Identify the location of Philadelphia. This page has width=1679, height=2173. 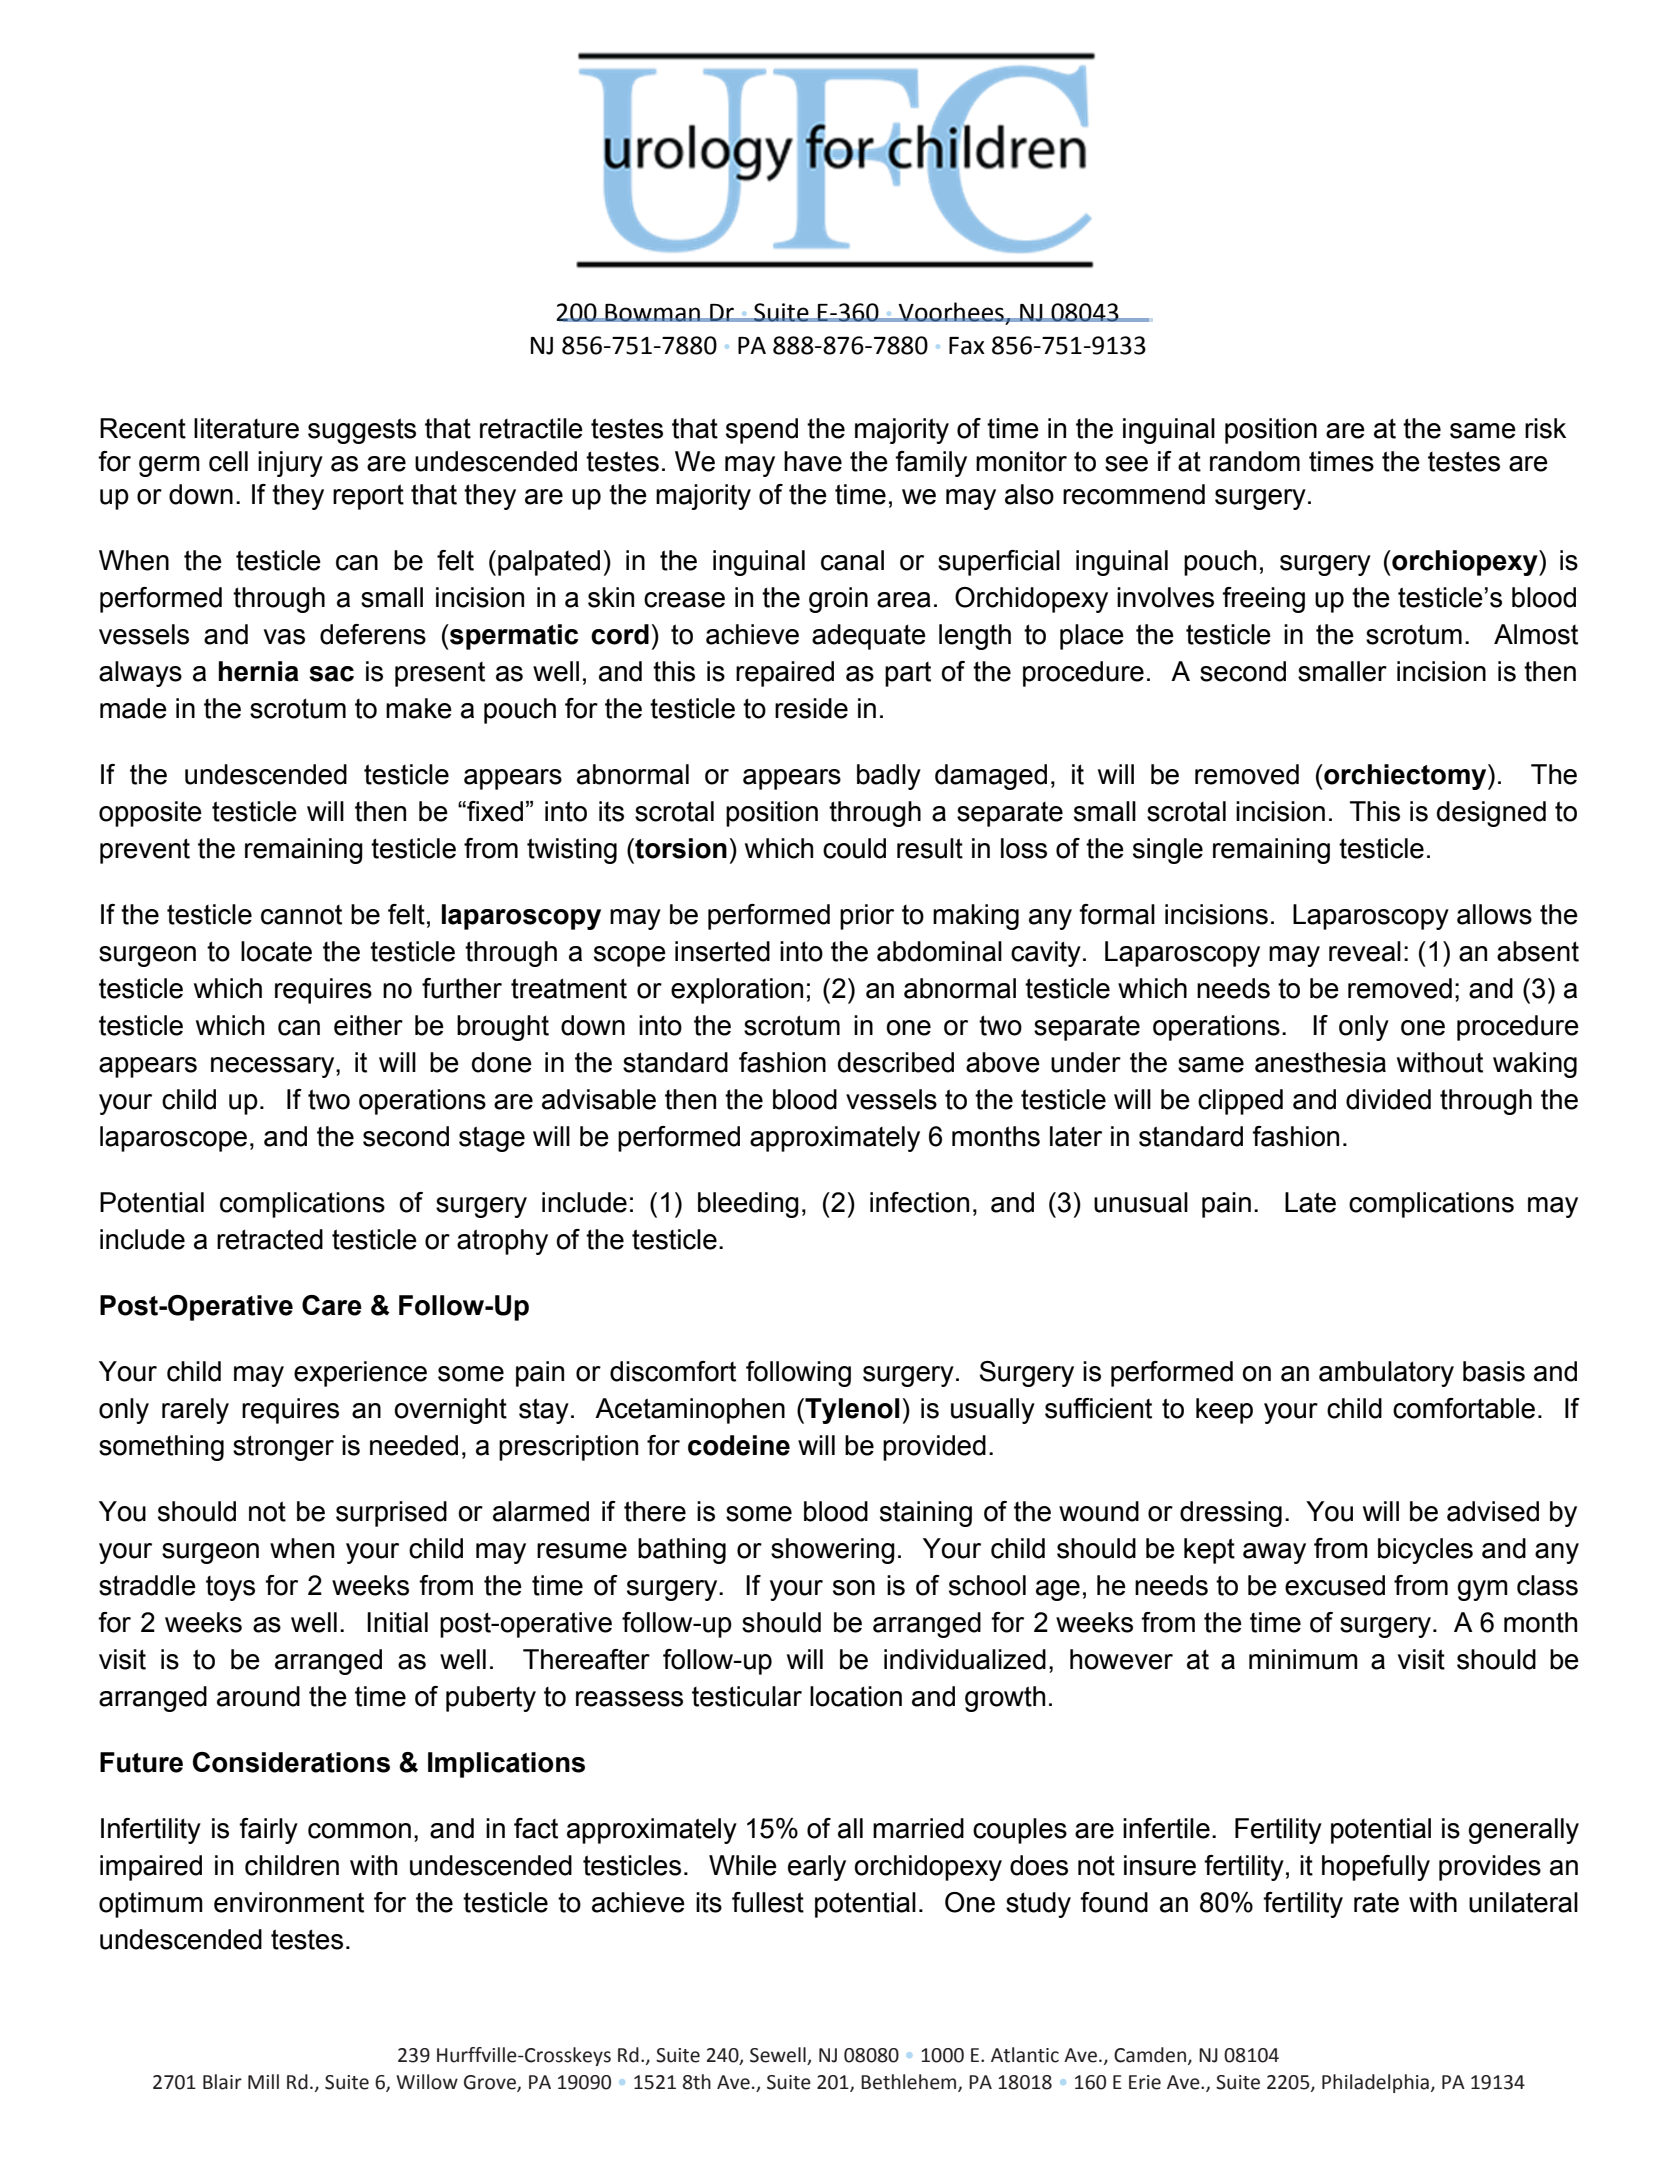
(1375, 2083).
